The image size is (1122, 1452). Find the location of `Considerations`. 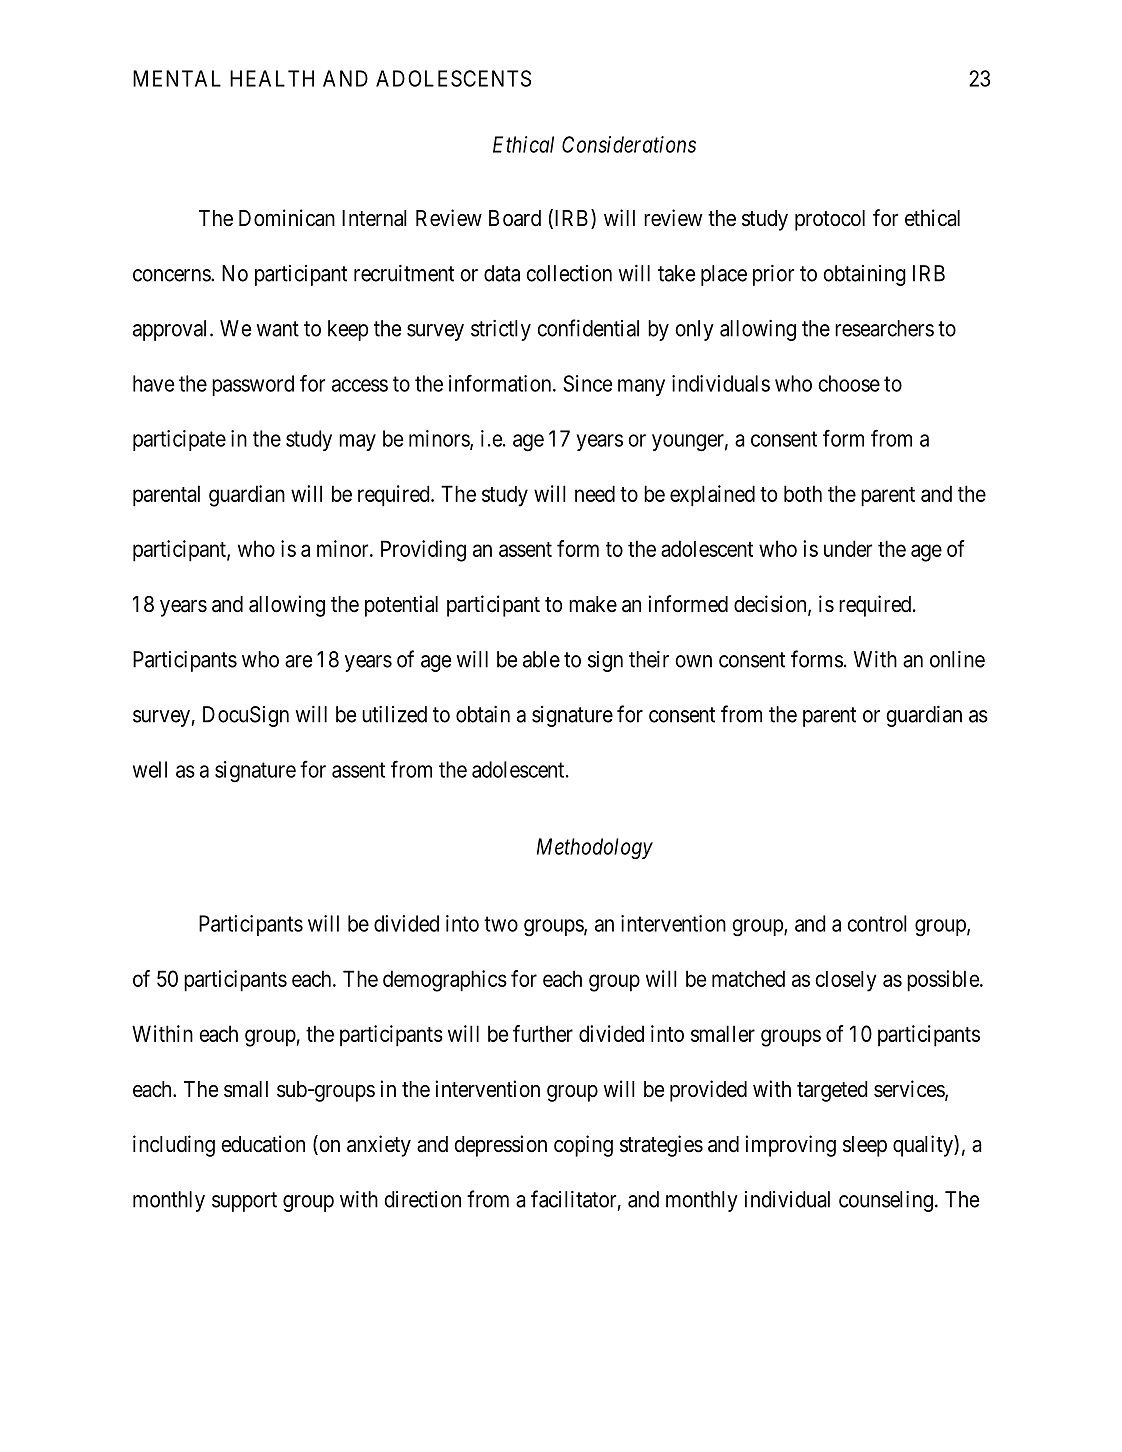

Considerations is located at coordinates (629, 144).
